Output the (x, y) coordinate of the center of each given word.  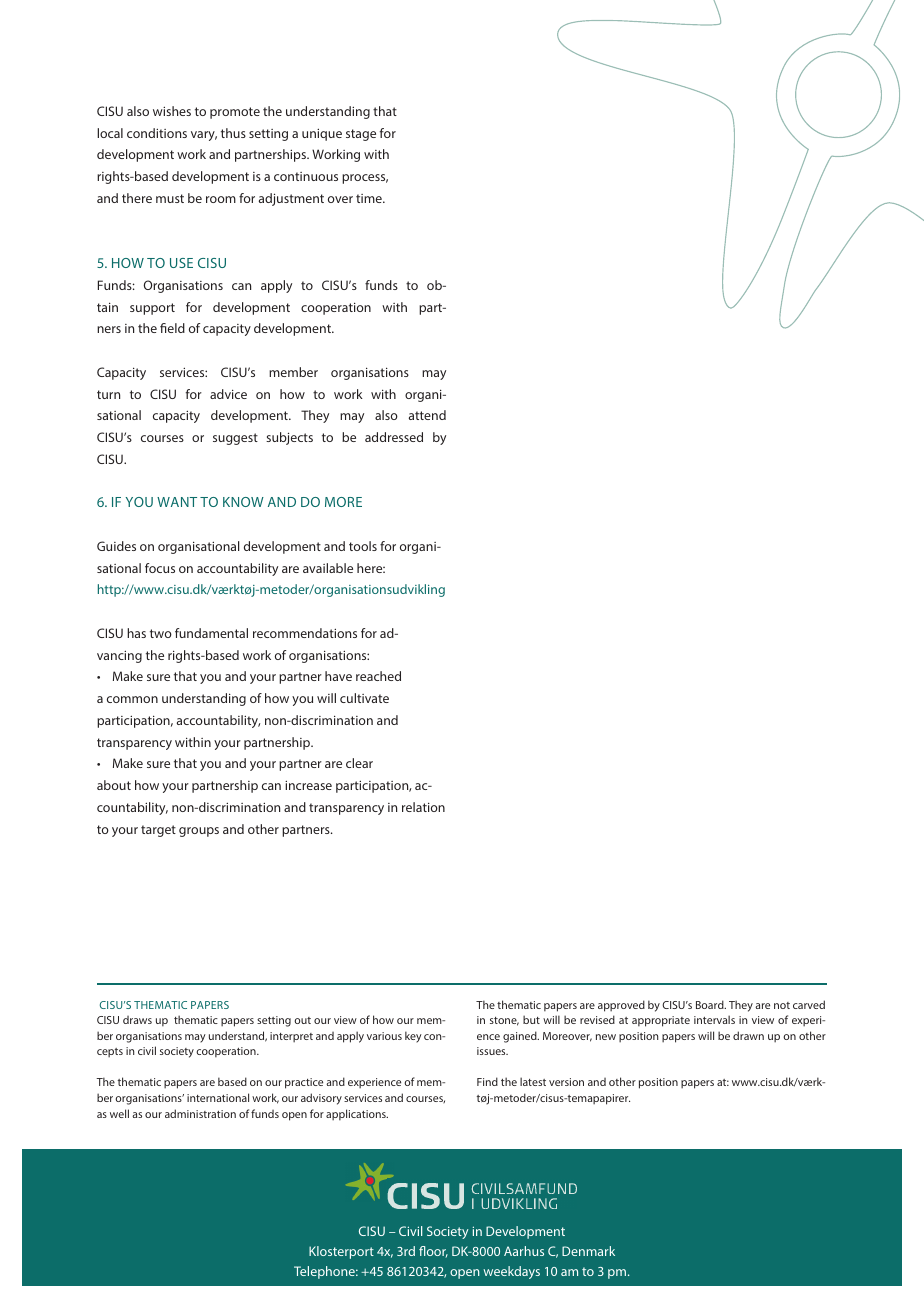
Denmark (588, 1251)
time (370, 198)
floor (433, 1252)
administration (200, 1113)
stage (361, 135)
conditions (157, 133)
